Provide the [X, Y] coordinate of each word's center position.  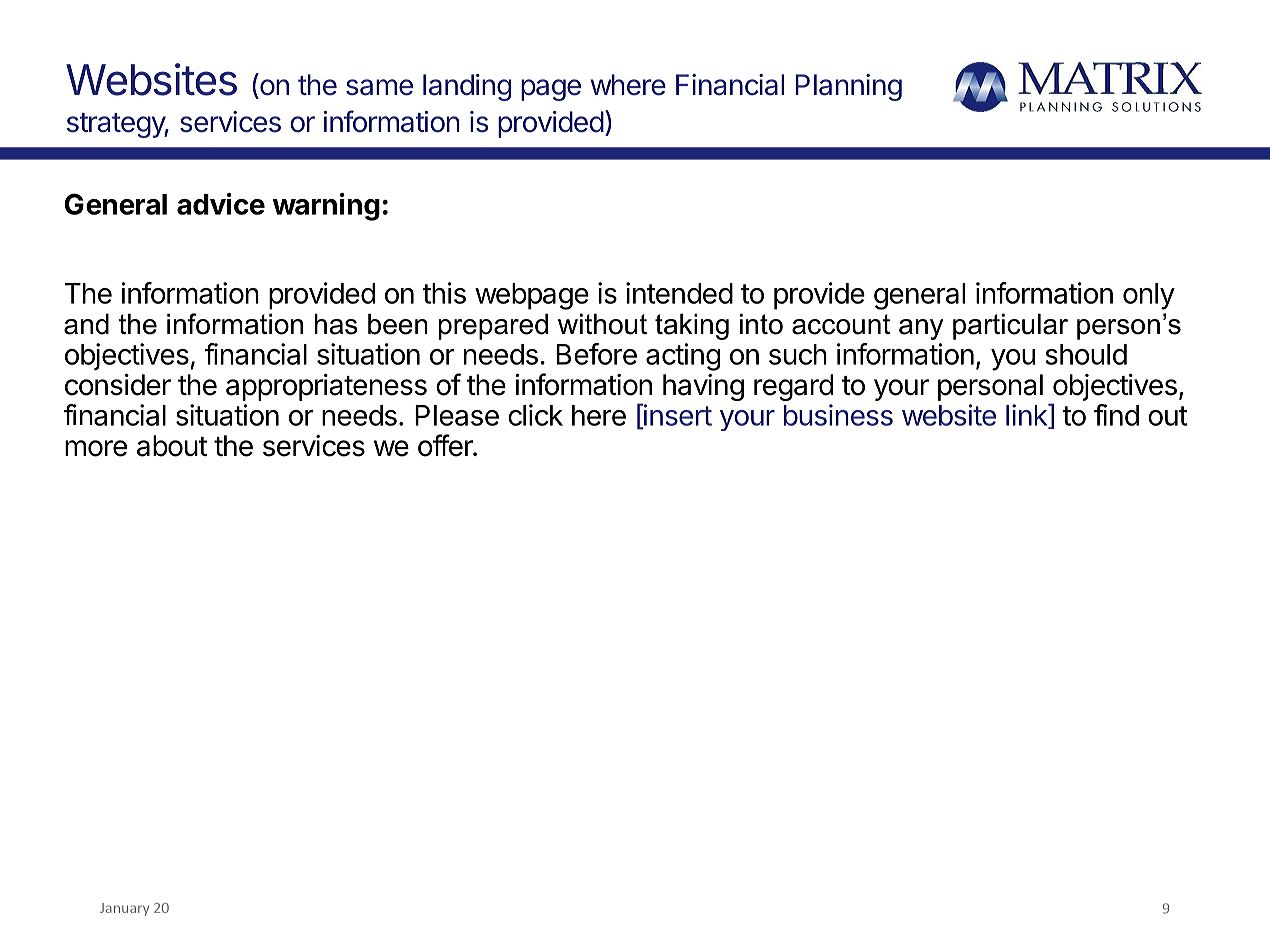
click [535, 415]
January [124, 909]
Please [457, 415]
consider [118, 385]
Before [596, 354]
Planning [848, 87]
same [379, 87]
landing [467, 87]
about [172, 446]
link [1027, 416]
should [1086, 354]
